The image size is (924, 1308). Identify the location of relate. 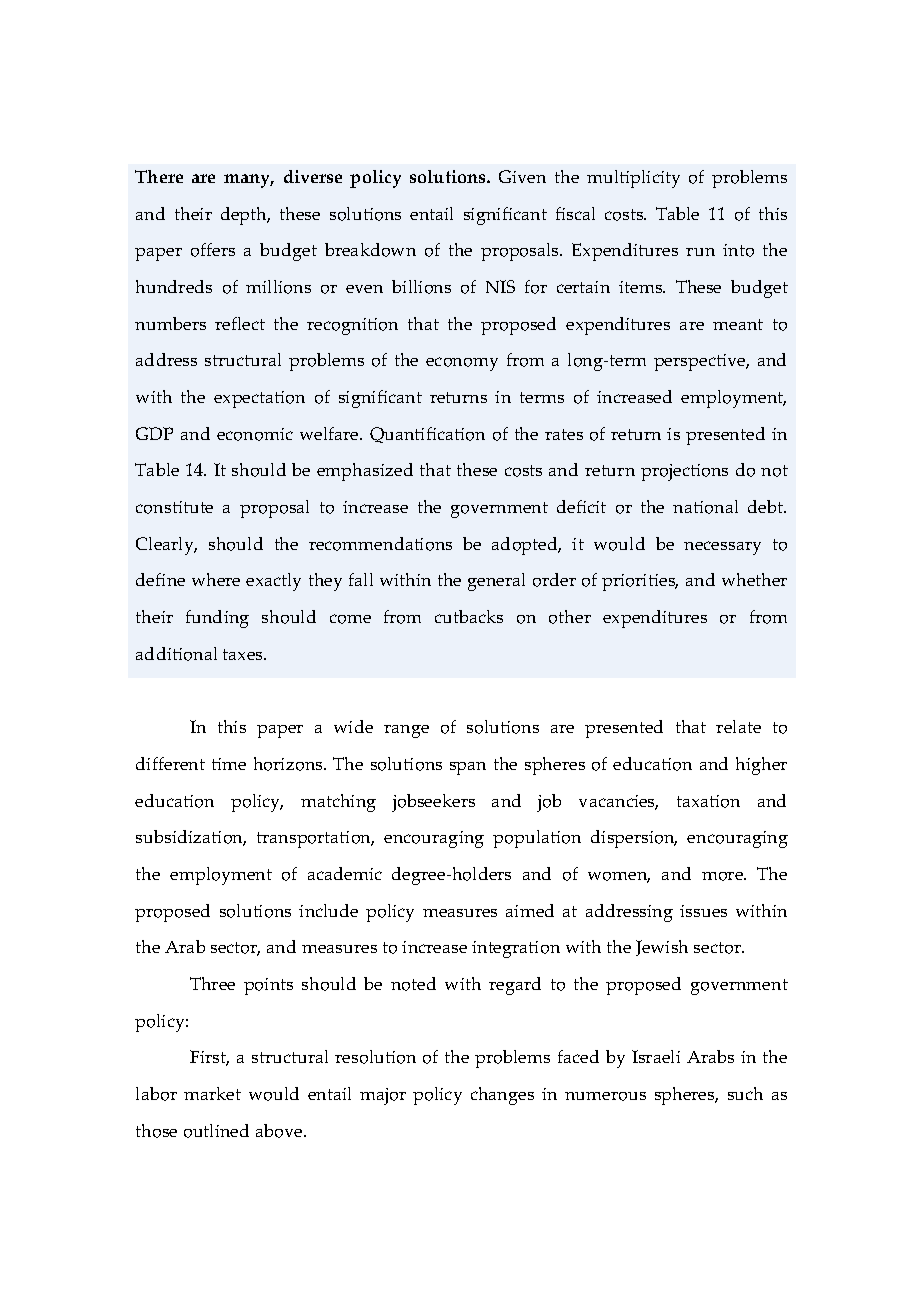
(738, 726).
